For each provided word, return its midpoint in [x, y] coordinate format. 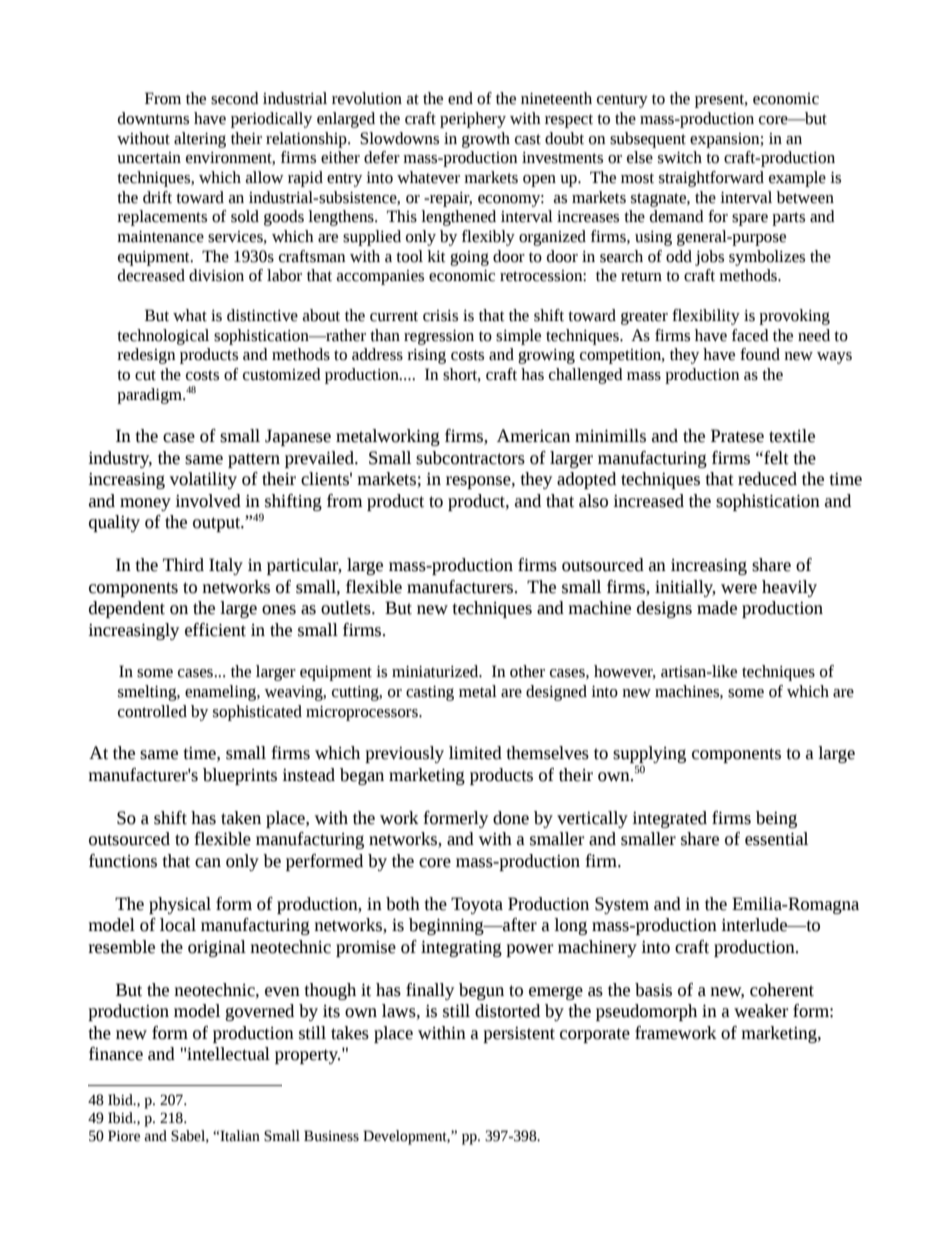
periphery [473, 120]
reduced [767, 479]
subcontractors [470, 458]
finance [116, 1054]
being [776, 819]
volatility [203, 480]
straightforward [711, 179]
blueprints [240, 776]
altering [200, 140]
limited [475, 753]
